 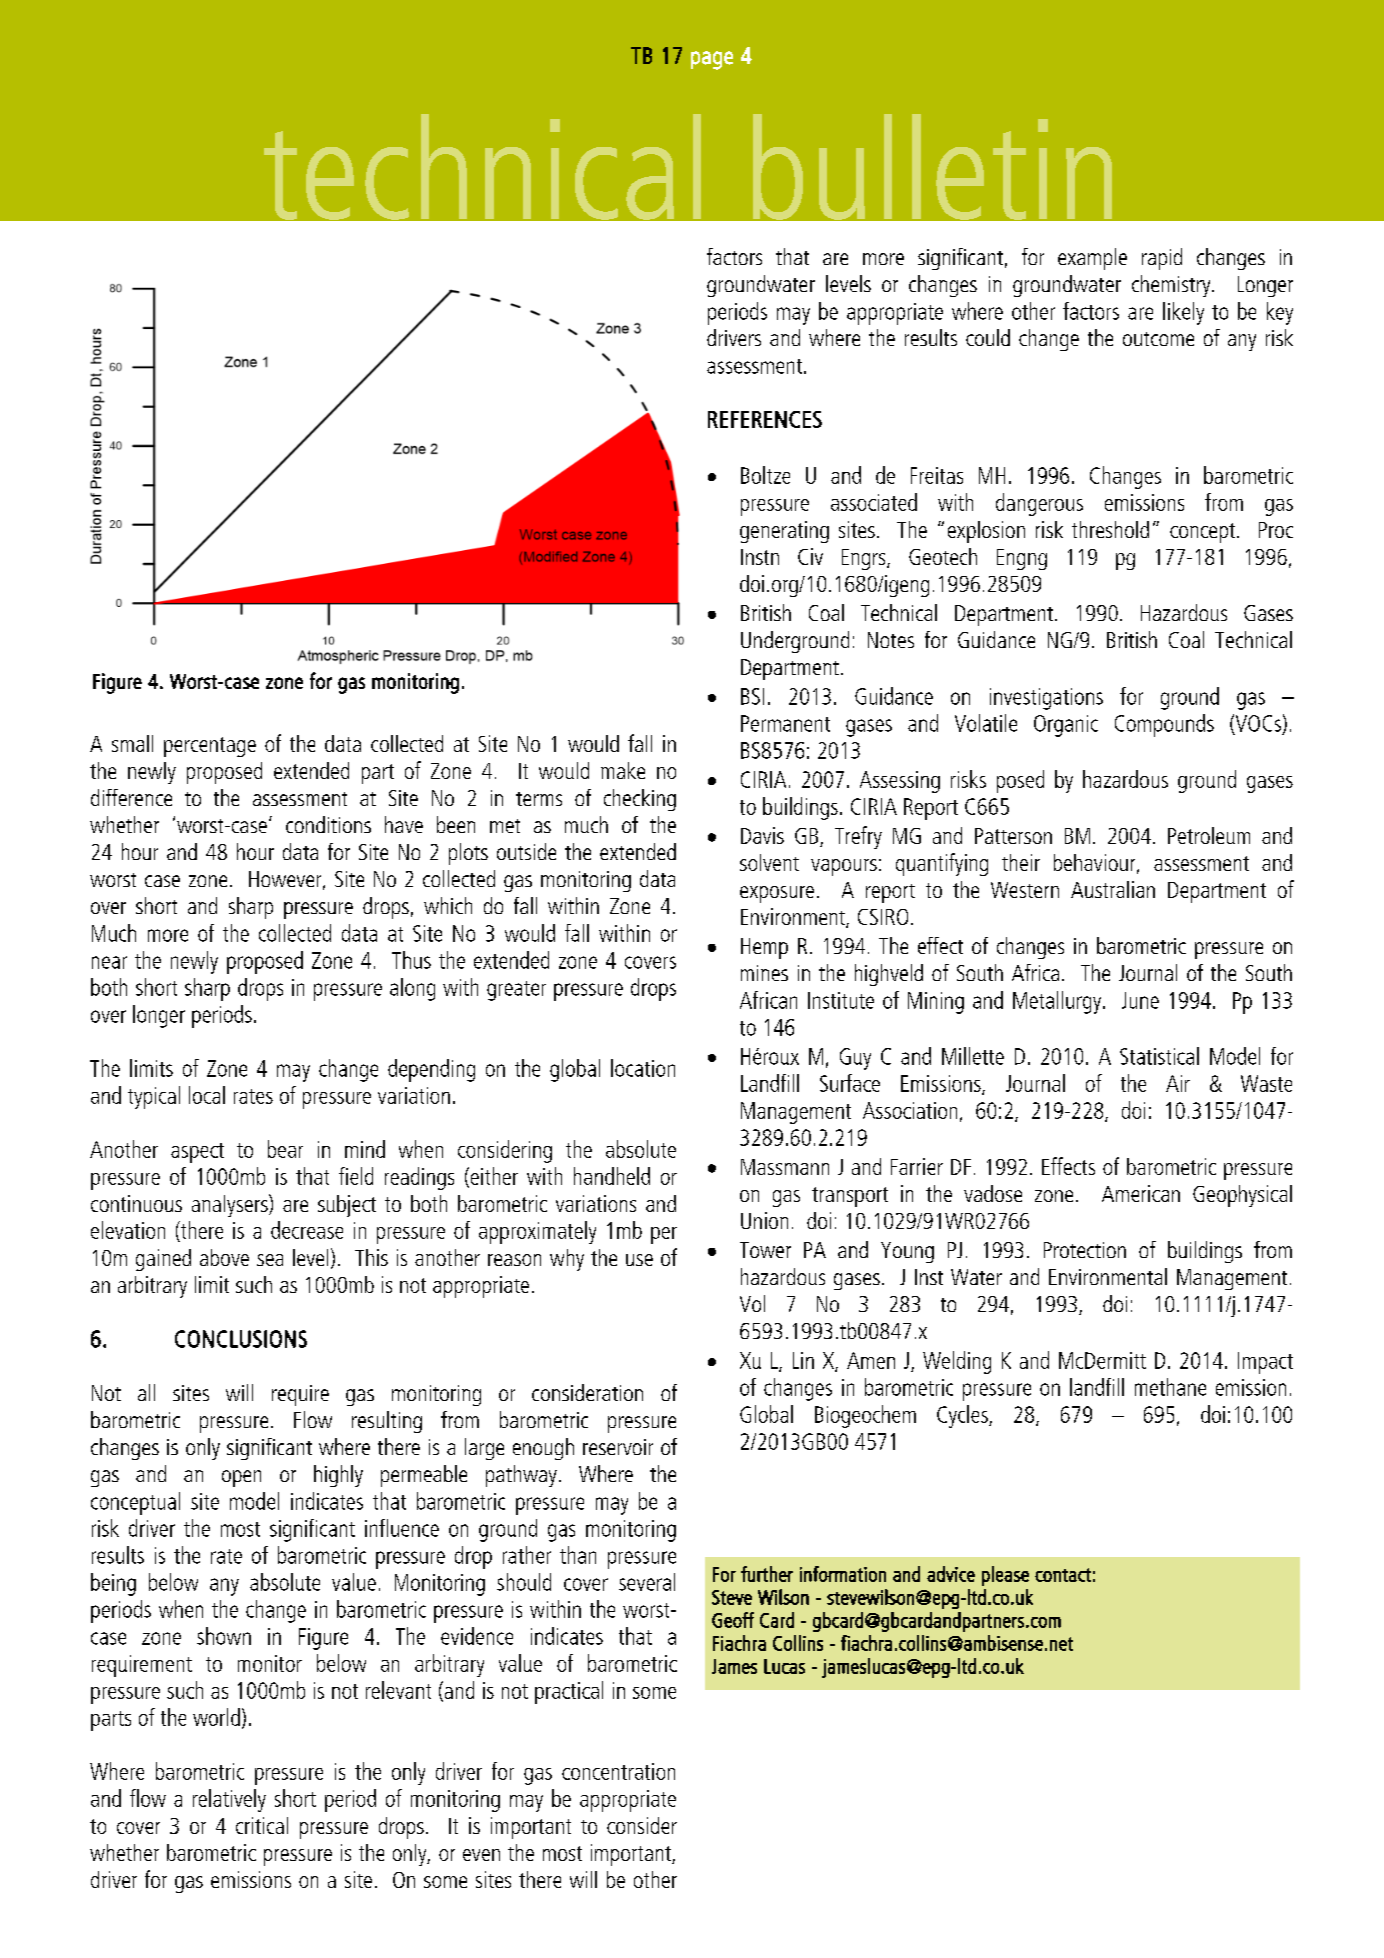 I want to click on contact, so click(x=1063, y=1575).
